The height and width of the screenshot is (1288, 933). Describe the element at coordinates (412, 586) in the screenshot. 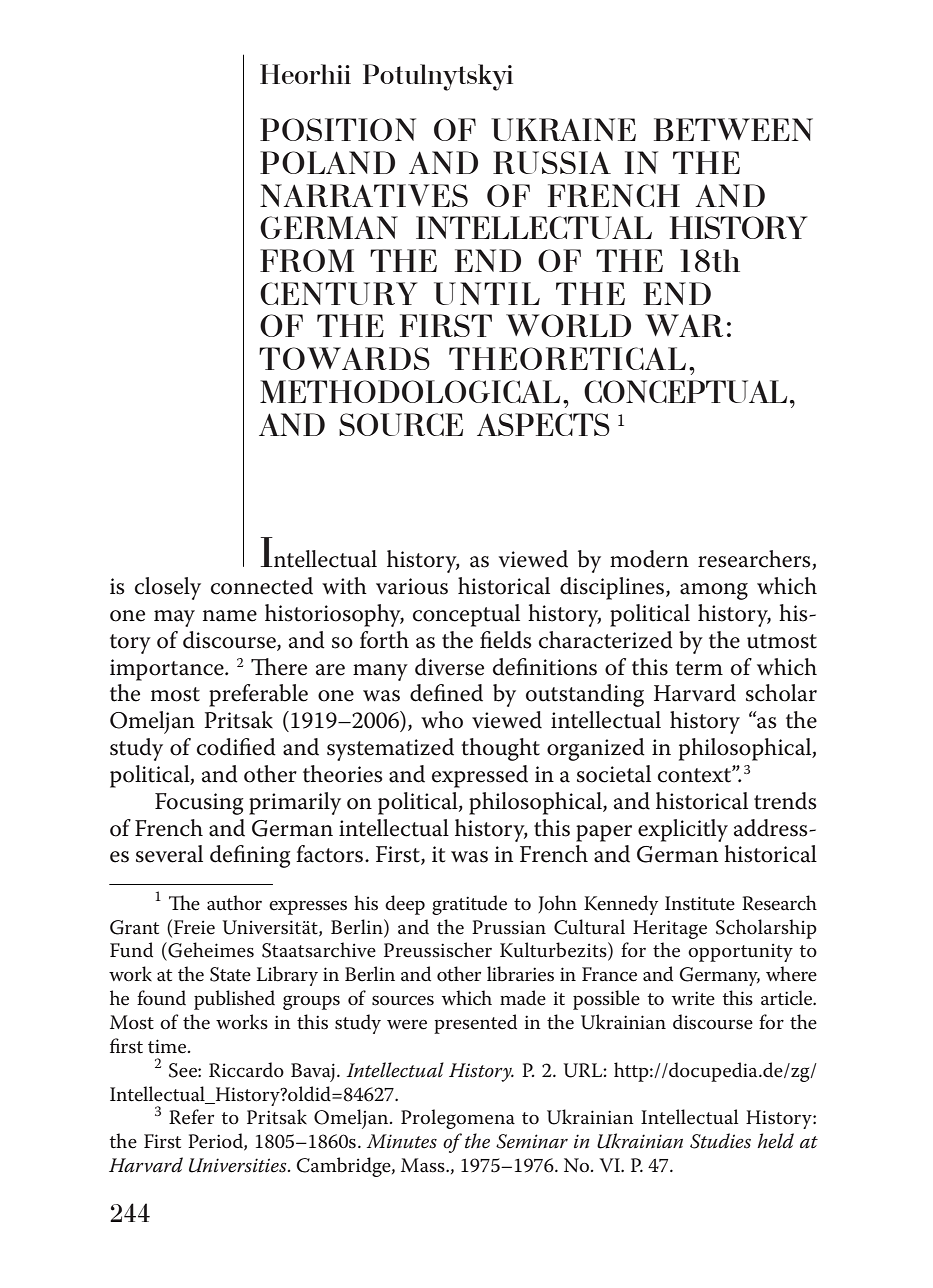

I see `various` at that location.
